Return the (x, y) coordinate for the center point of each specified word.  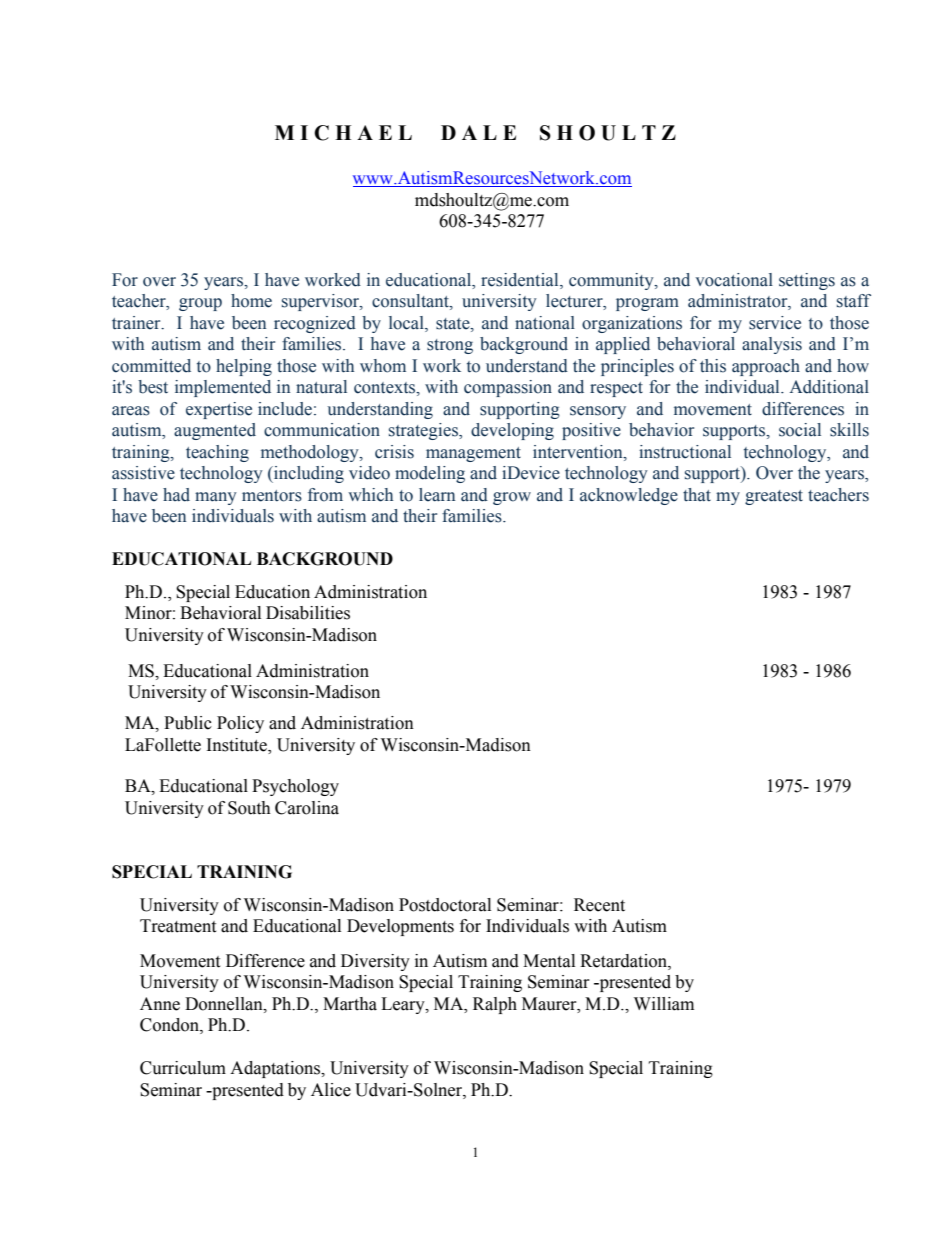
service (775, 323)
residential (521, 281)
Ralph (495, 1005)
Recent (599, 905)
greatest (774, 497)
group (200, 304)
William (664, 1004)
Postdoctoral (445, 905)
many (216, 498)
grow (512, 498)
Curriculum (183, 1068)
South (249, 808)
